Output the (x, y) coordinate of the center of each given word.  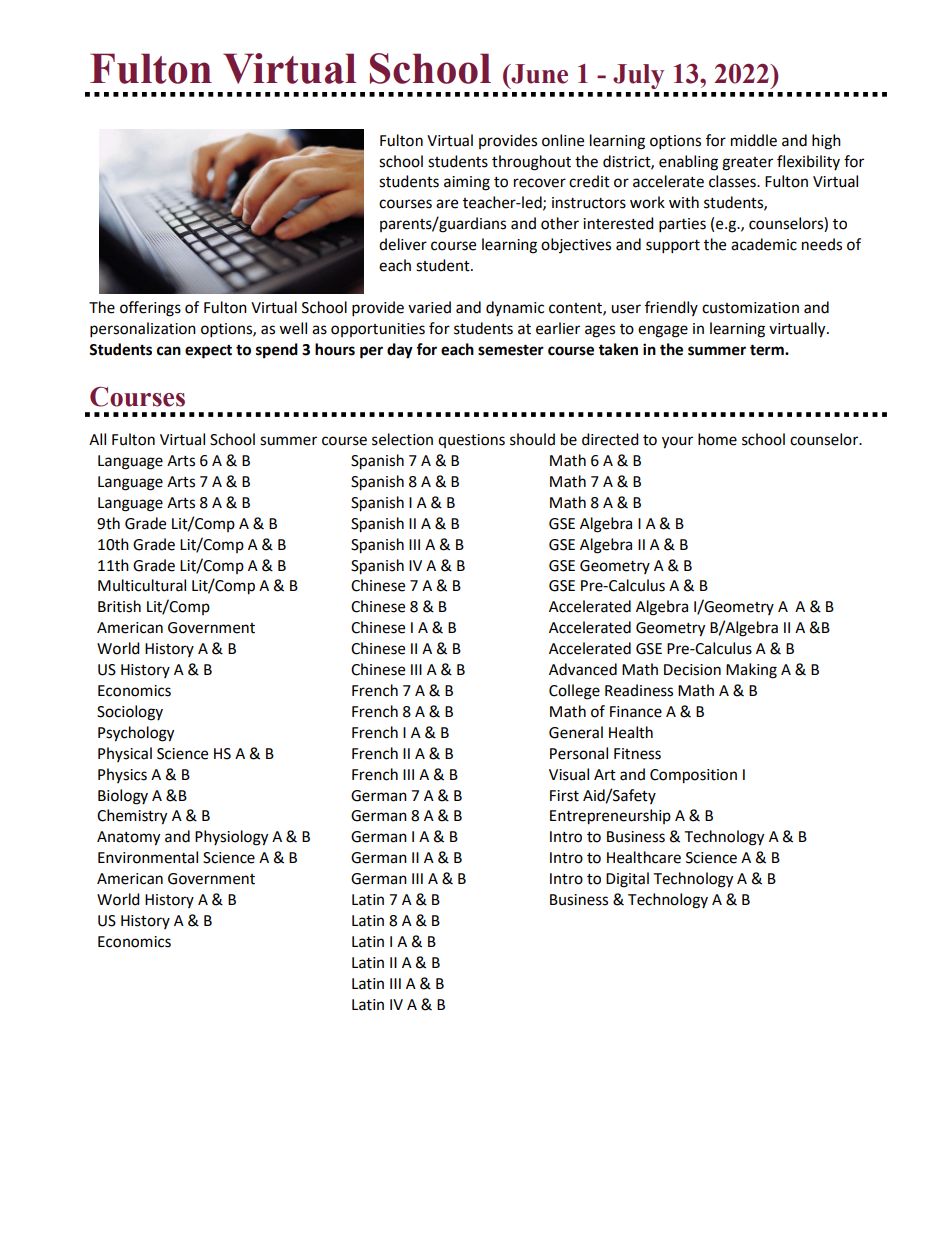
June (538, 74)
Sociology (130, 713)
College (574, 692)
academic (764, 244)
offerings (150, 309)
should (532, 439)
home (717, 439)
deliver (403, 244)
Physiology (231, 838)
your (677, 442)
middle (754, 140)
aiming (467, 183)
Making (751, 671)
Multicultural (142, 585)
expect (208, 351)
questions (471, 441)
